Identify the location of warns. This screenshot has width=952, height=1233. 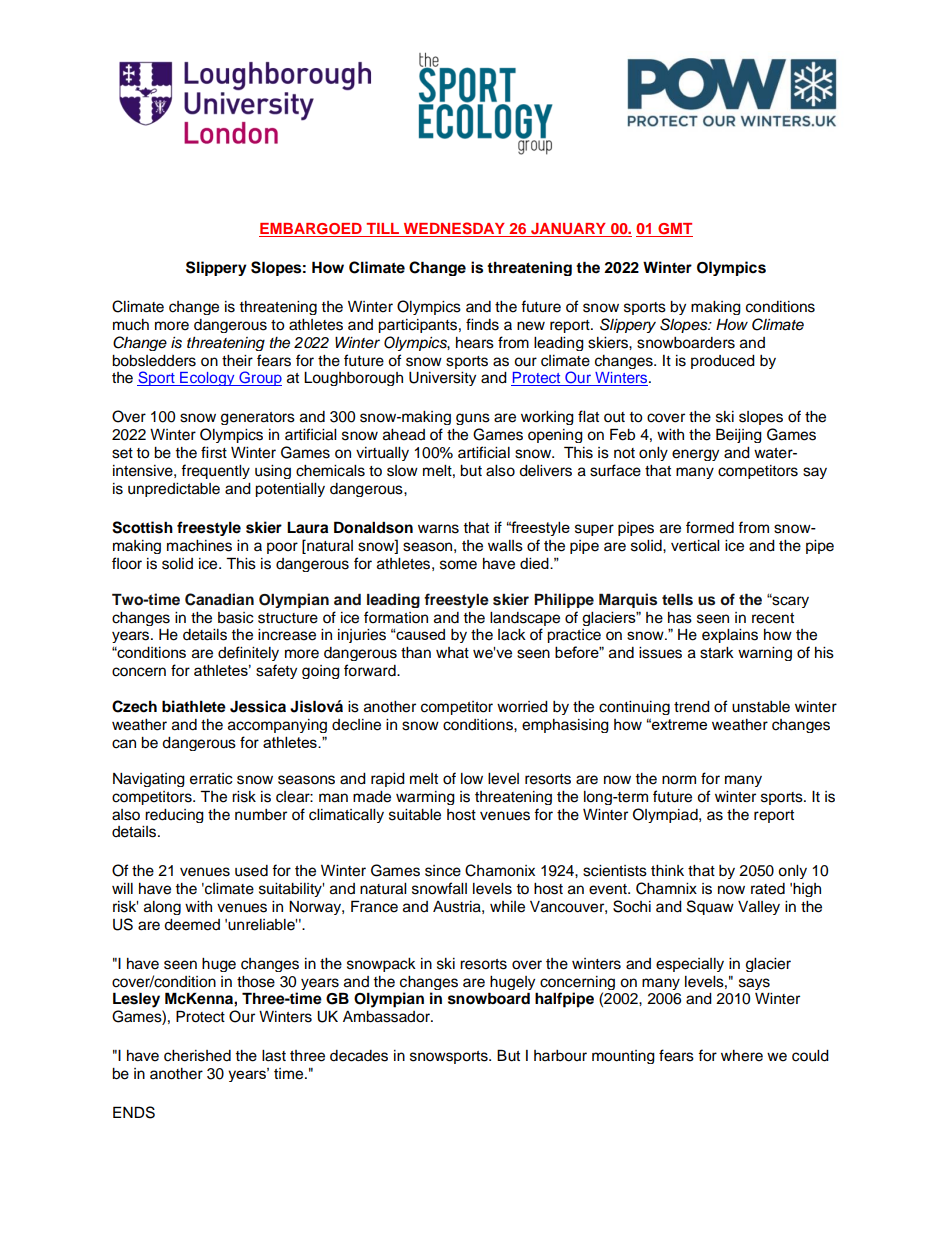
(438, 529).
